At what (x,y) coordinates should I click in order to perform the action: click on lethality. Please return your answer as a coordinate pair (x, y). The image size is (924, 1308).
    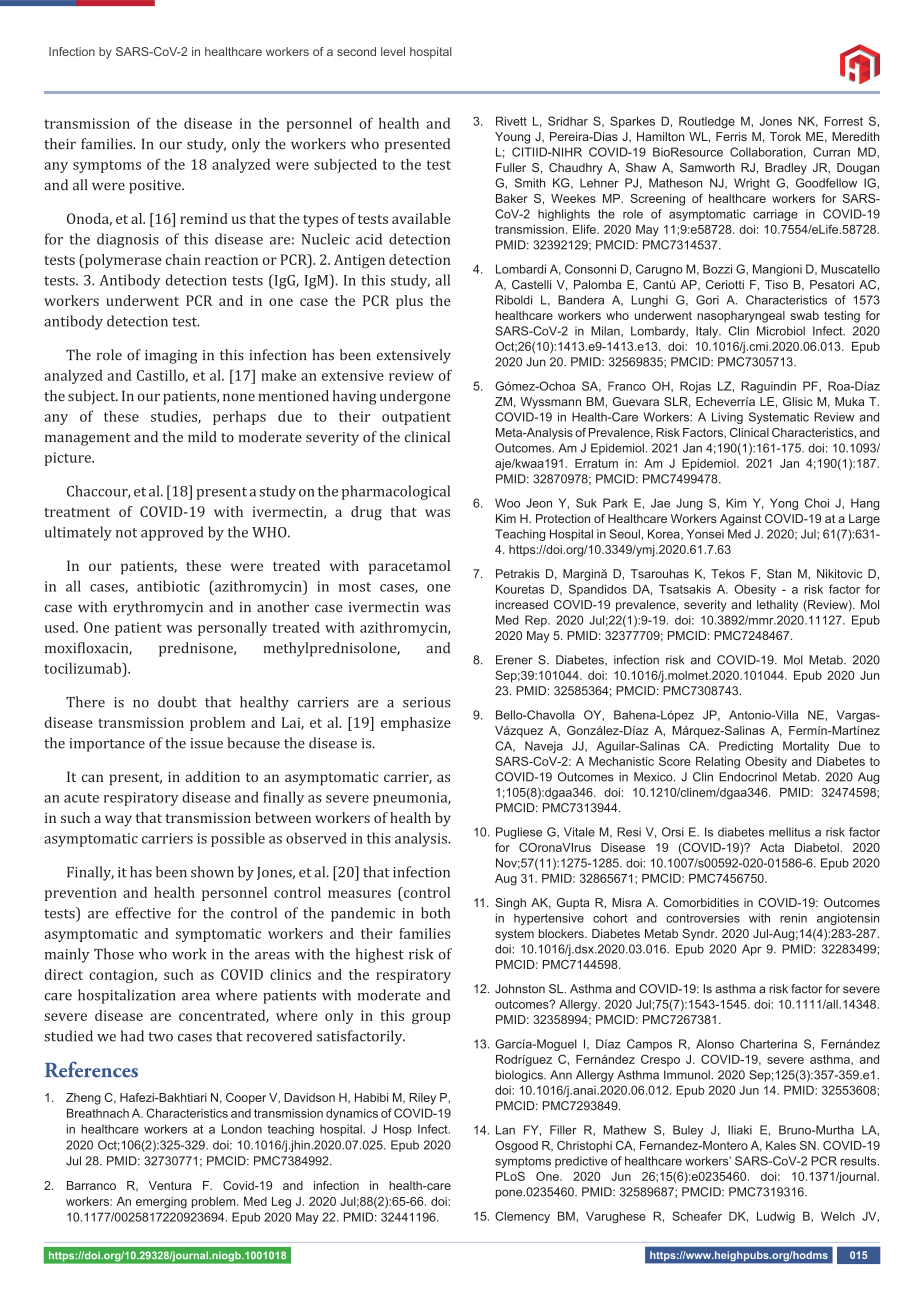
    Looking at the image, I should click on (777, 606).
